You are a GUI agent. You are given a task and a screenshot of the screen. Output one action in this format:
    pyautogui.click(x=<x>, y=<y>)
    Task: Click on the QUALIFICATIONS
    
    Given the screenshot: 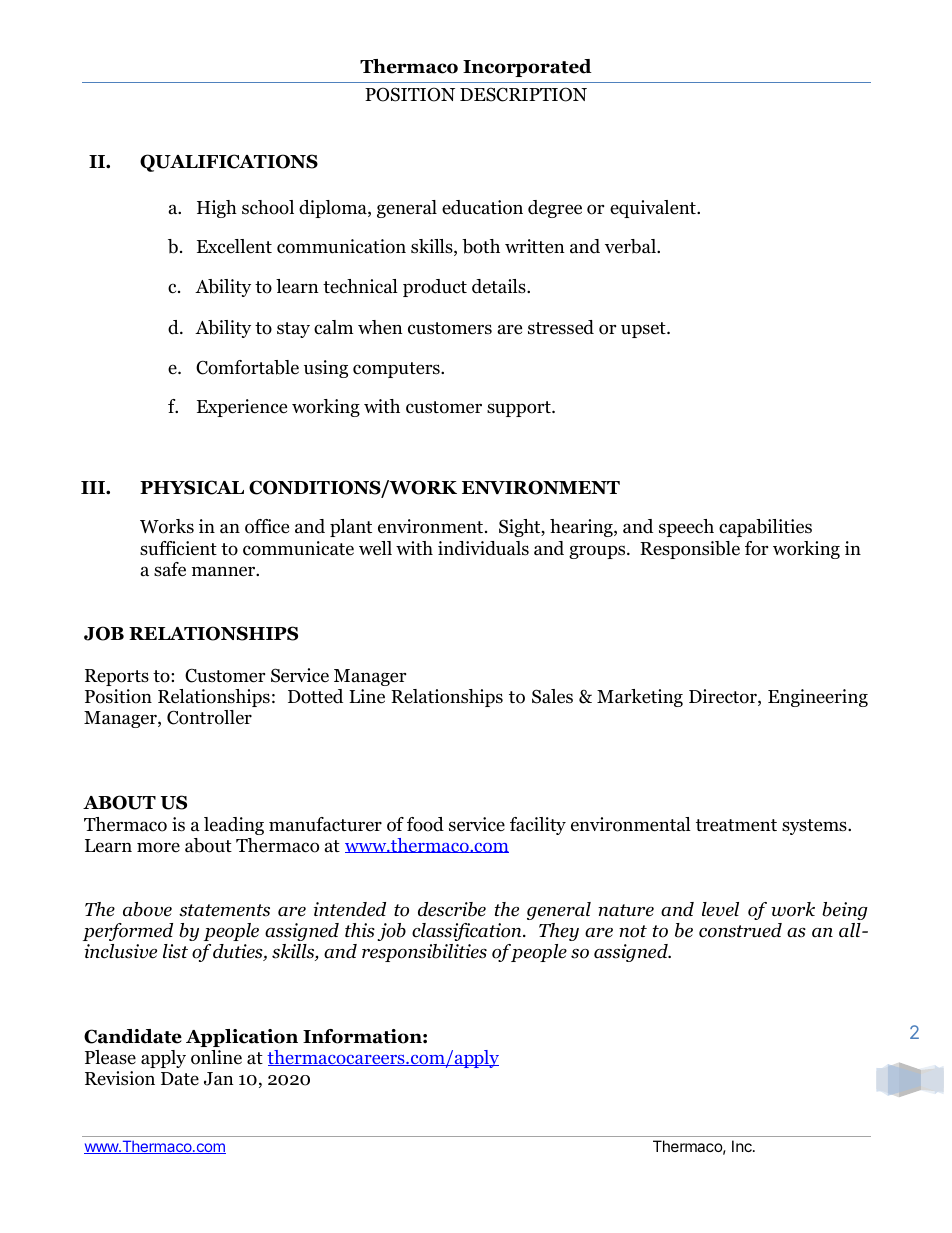 What is the action you would take?
    pyautogui.click(x=229, y=163)
